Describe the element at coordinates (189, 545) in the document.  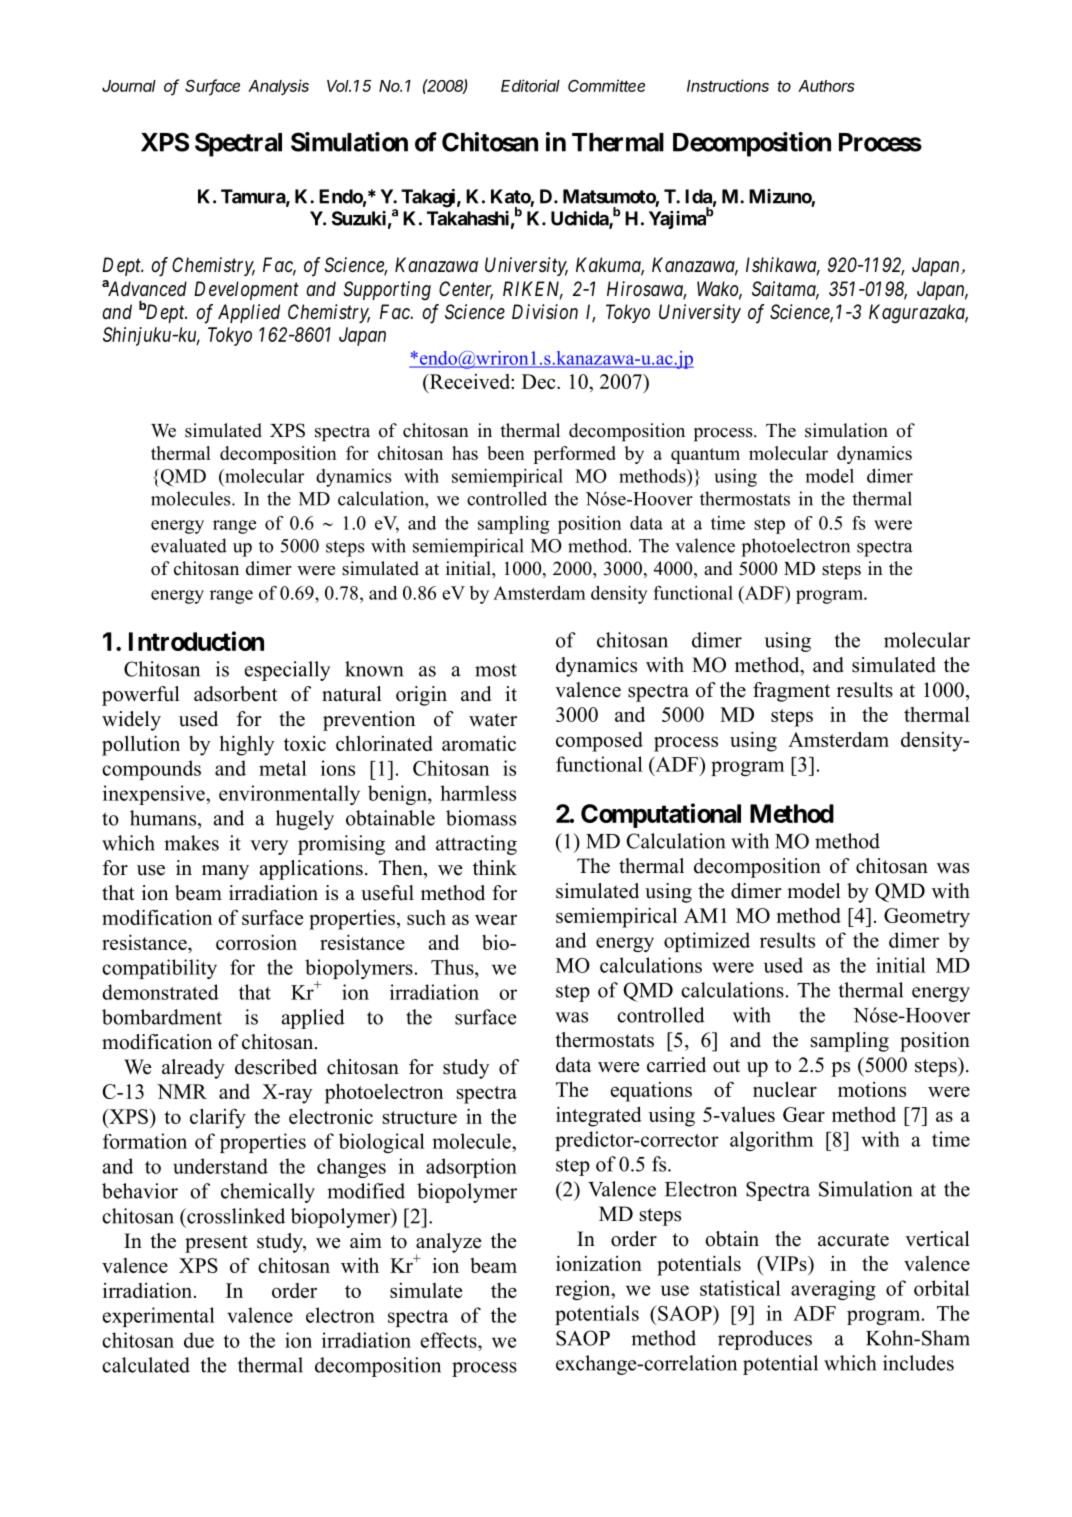
I see `evaluated` at that location.
